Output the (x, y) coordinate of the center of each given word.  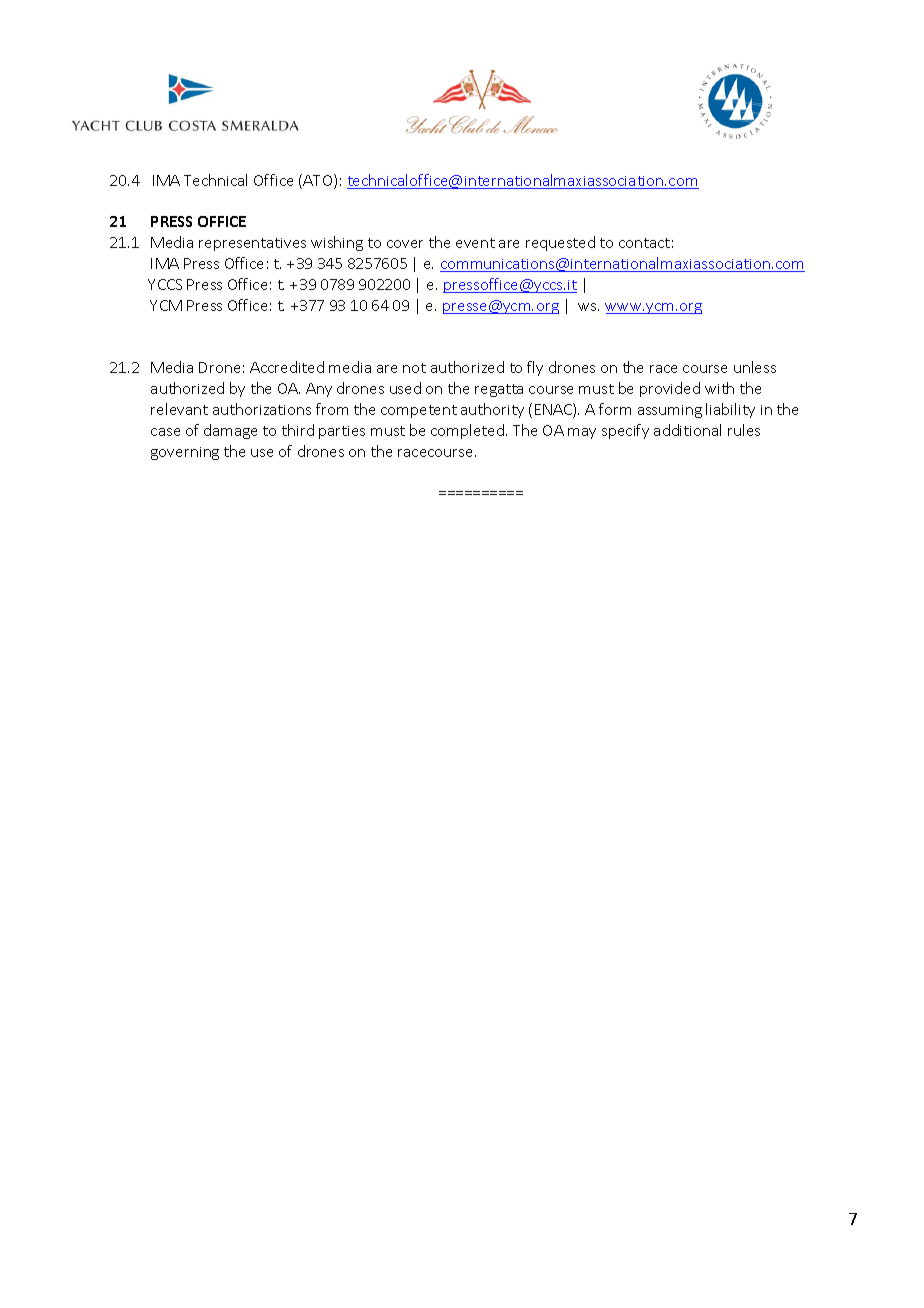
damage (230, 431)
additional (687, 430)
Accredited (287, 367)
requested (560, 243)
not (414, 368)
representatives (252, 244)
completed (467, 431)
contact (644, 243)
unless (755, 367)
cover (405, 244)
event (475, 243)
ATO (319, 181)
